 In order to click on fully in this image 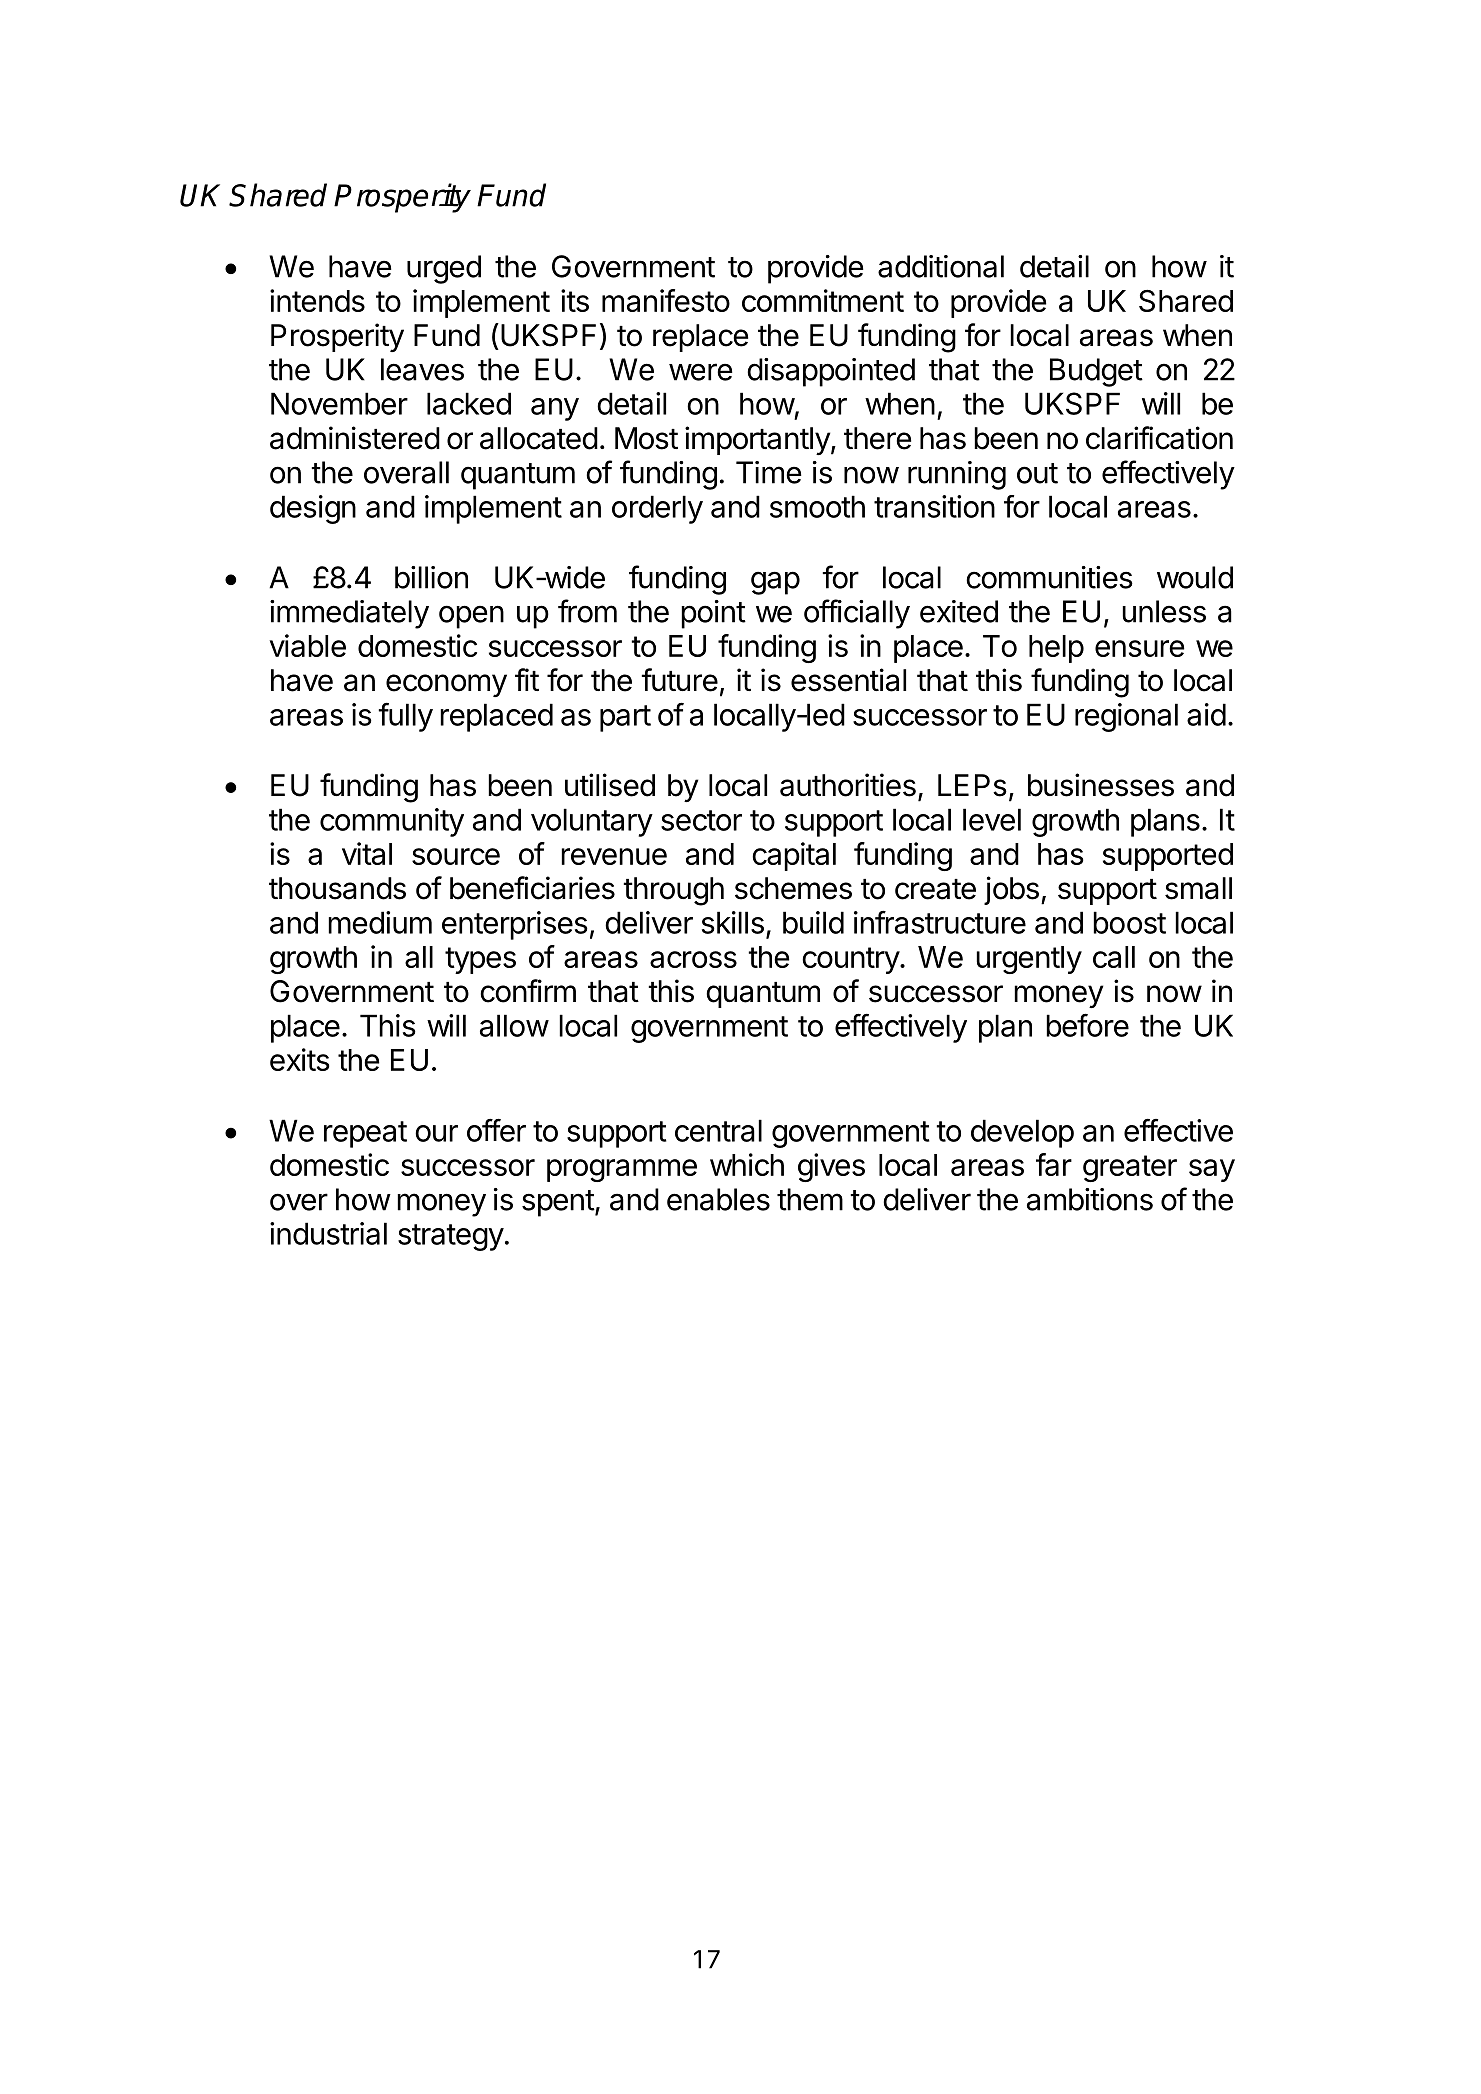, I will do `click(405, 717)`.
